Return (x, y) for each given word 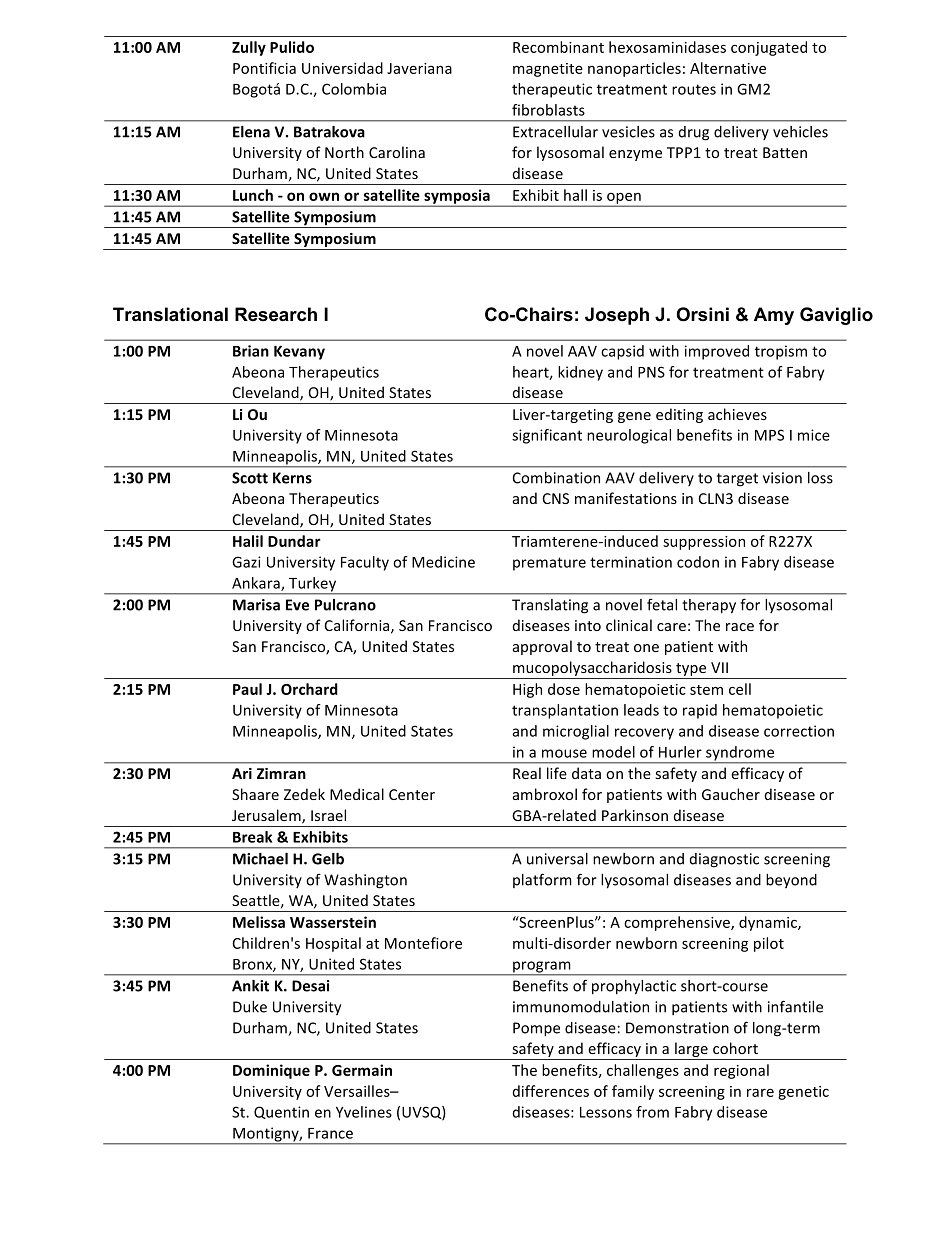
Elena (251, 132)
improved (717, 352)
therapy (709, 606)
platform (542, 880)
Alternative (728, 68)
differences (551, 1091)
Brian (251, 351)
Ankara (257, 584)
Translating (550, 606)
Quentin (281, 1112)
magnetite (548, 70)
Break (252, 837)
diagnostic (724, 860)
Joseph (617, 316)
